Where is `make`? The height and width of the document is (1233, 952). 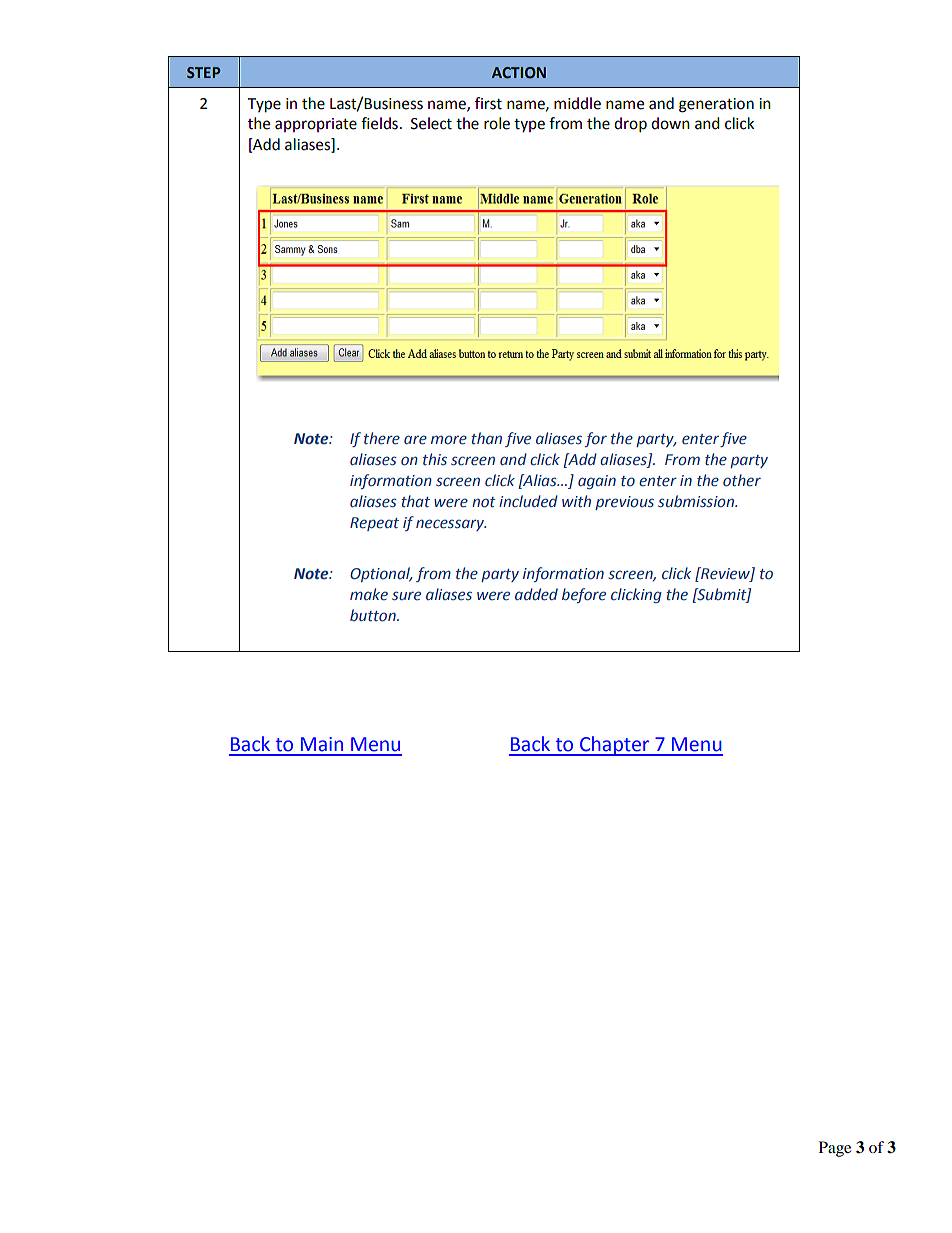
make is located at coordinates (369, 594).
